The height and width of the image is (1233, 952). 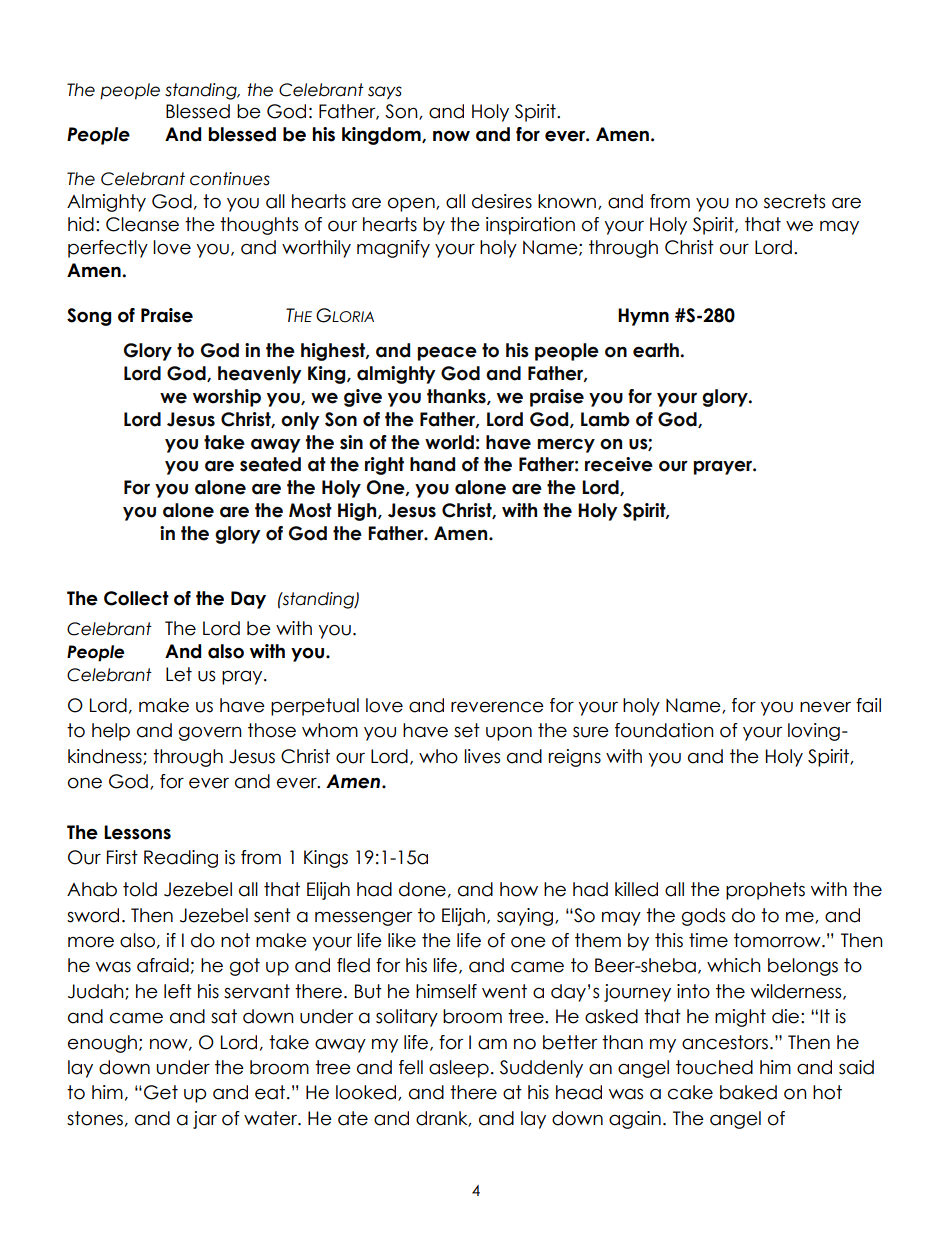 What do you see at coordinates (447, 353) in the image?
I see `peace` at bounding box center [447, 353].
